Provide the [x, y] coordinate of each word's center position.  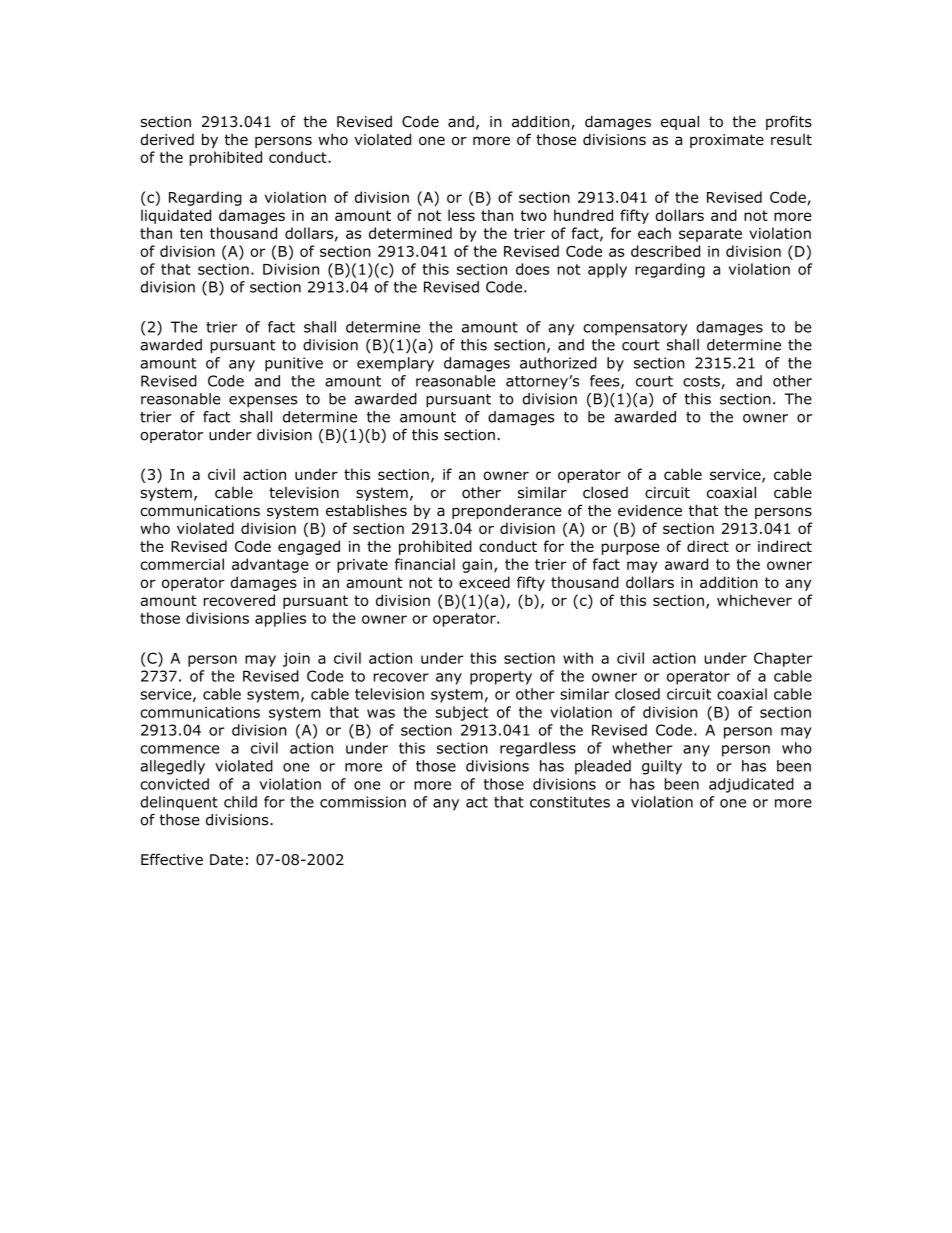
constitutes [570, 802]
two [534, 215]
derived [167, 140]
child [240, 802]
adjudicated [751, 785]
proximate [727, 141]
